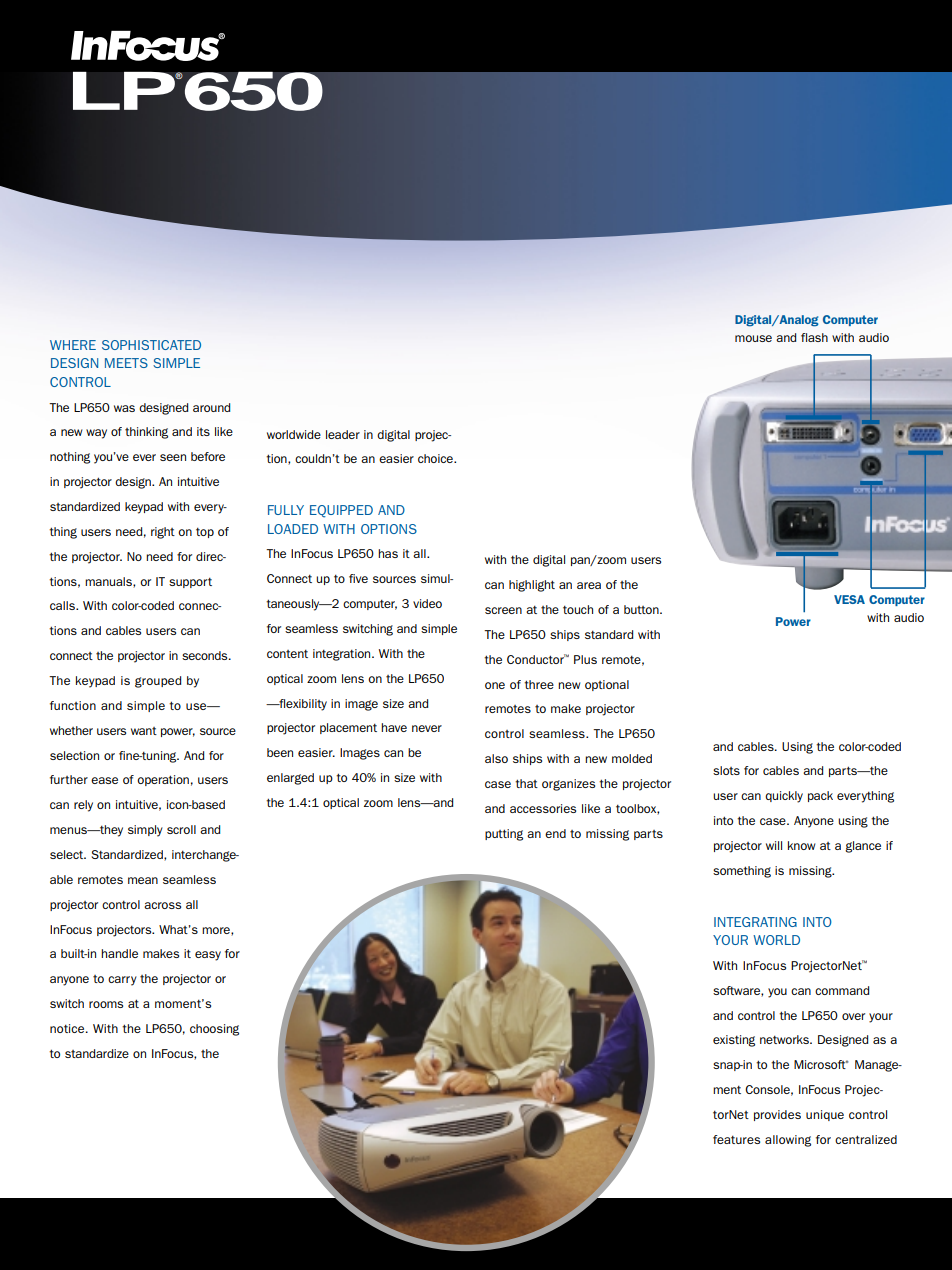 This image has width=952, height=1270. Describe the element at coordinates (755, 922) in the image. I see `INTEGRATING` at that location.
